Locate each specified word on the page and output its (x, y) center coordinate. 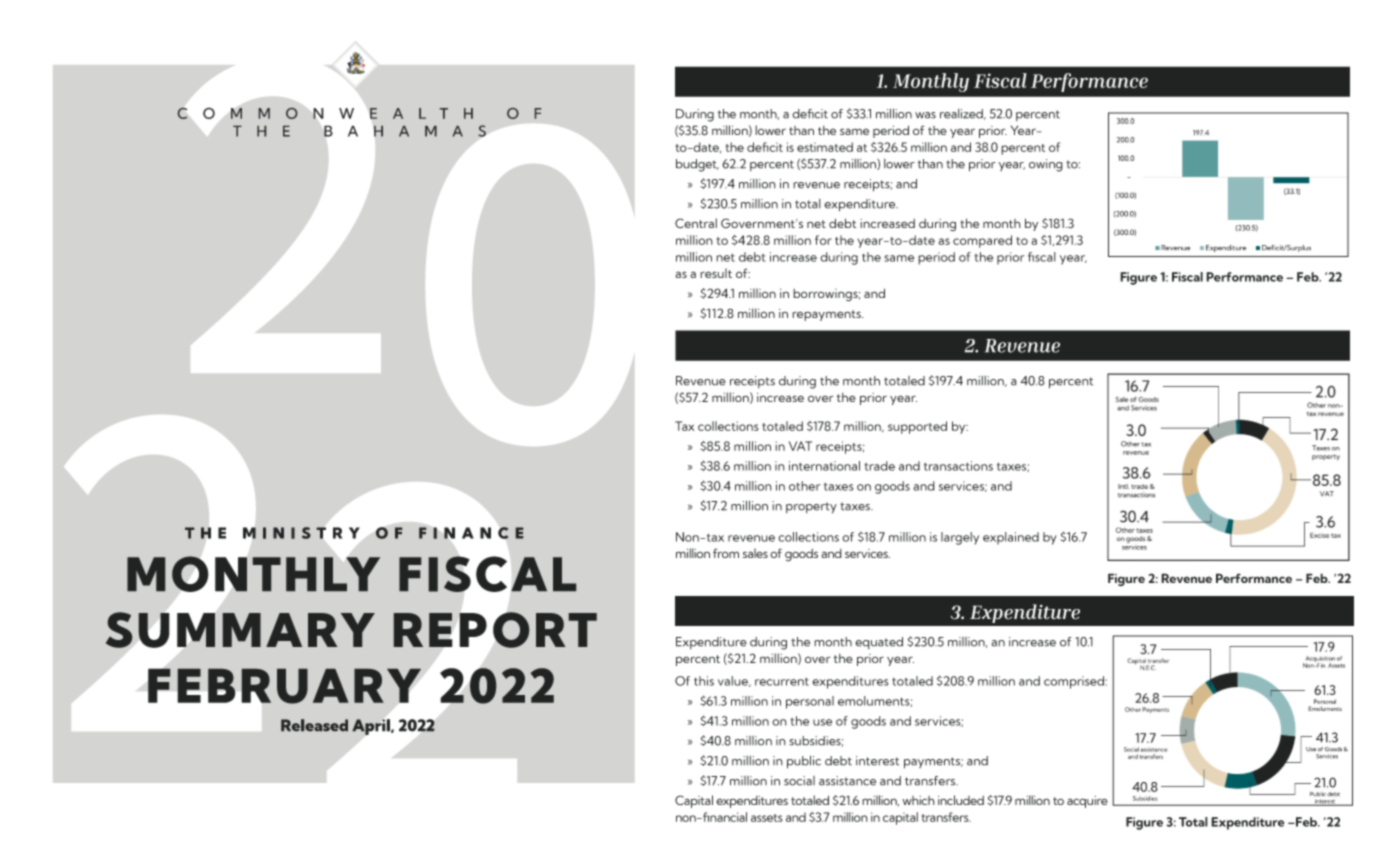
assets (766, 818)
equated (879, 643)
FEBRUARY (284, 686)
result (716, 273)
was (925, 115)
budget (697, 165)
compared (982, 241)
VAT (800, 446)
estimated (825, 147)
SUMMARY (240, 630)
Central (696, 223)
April (372, 727)
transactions (958, 466)
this (704, 681)
